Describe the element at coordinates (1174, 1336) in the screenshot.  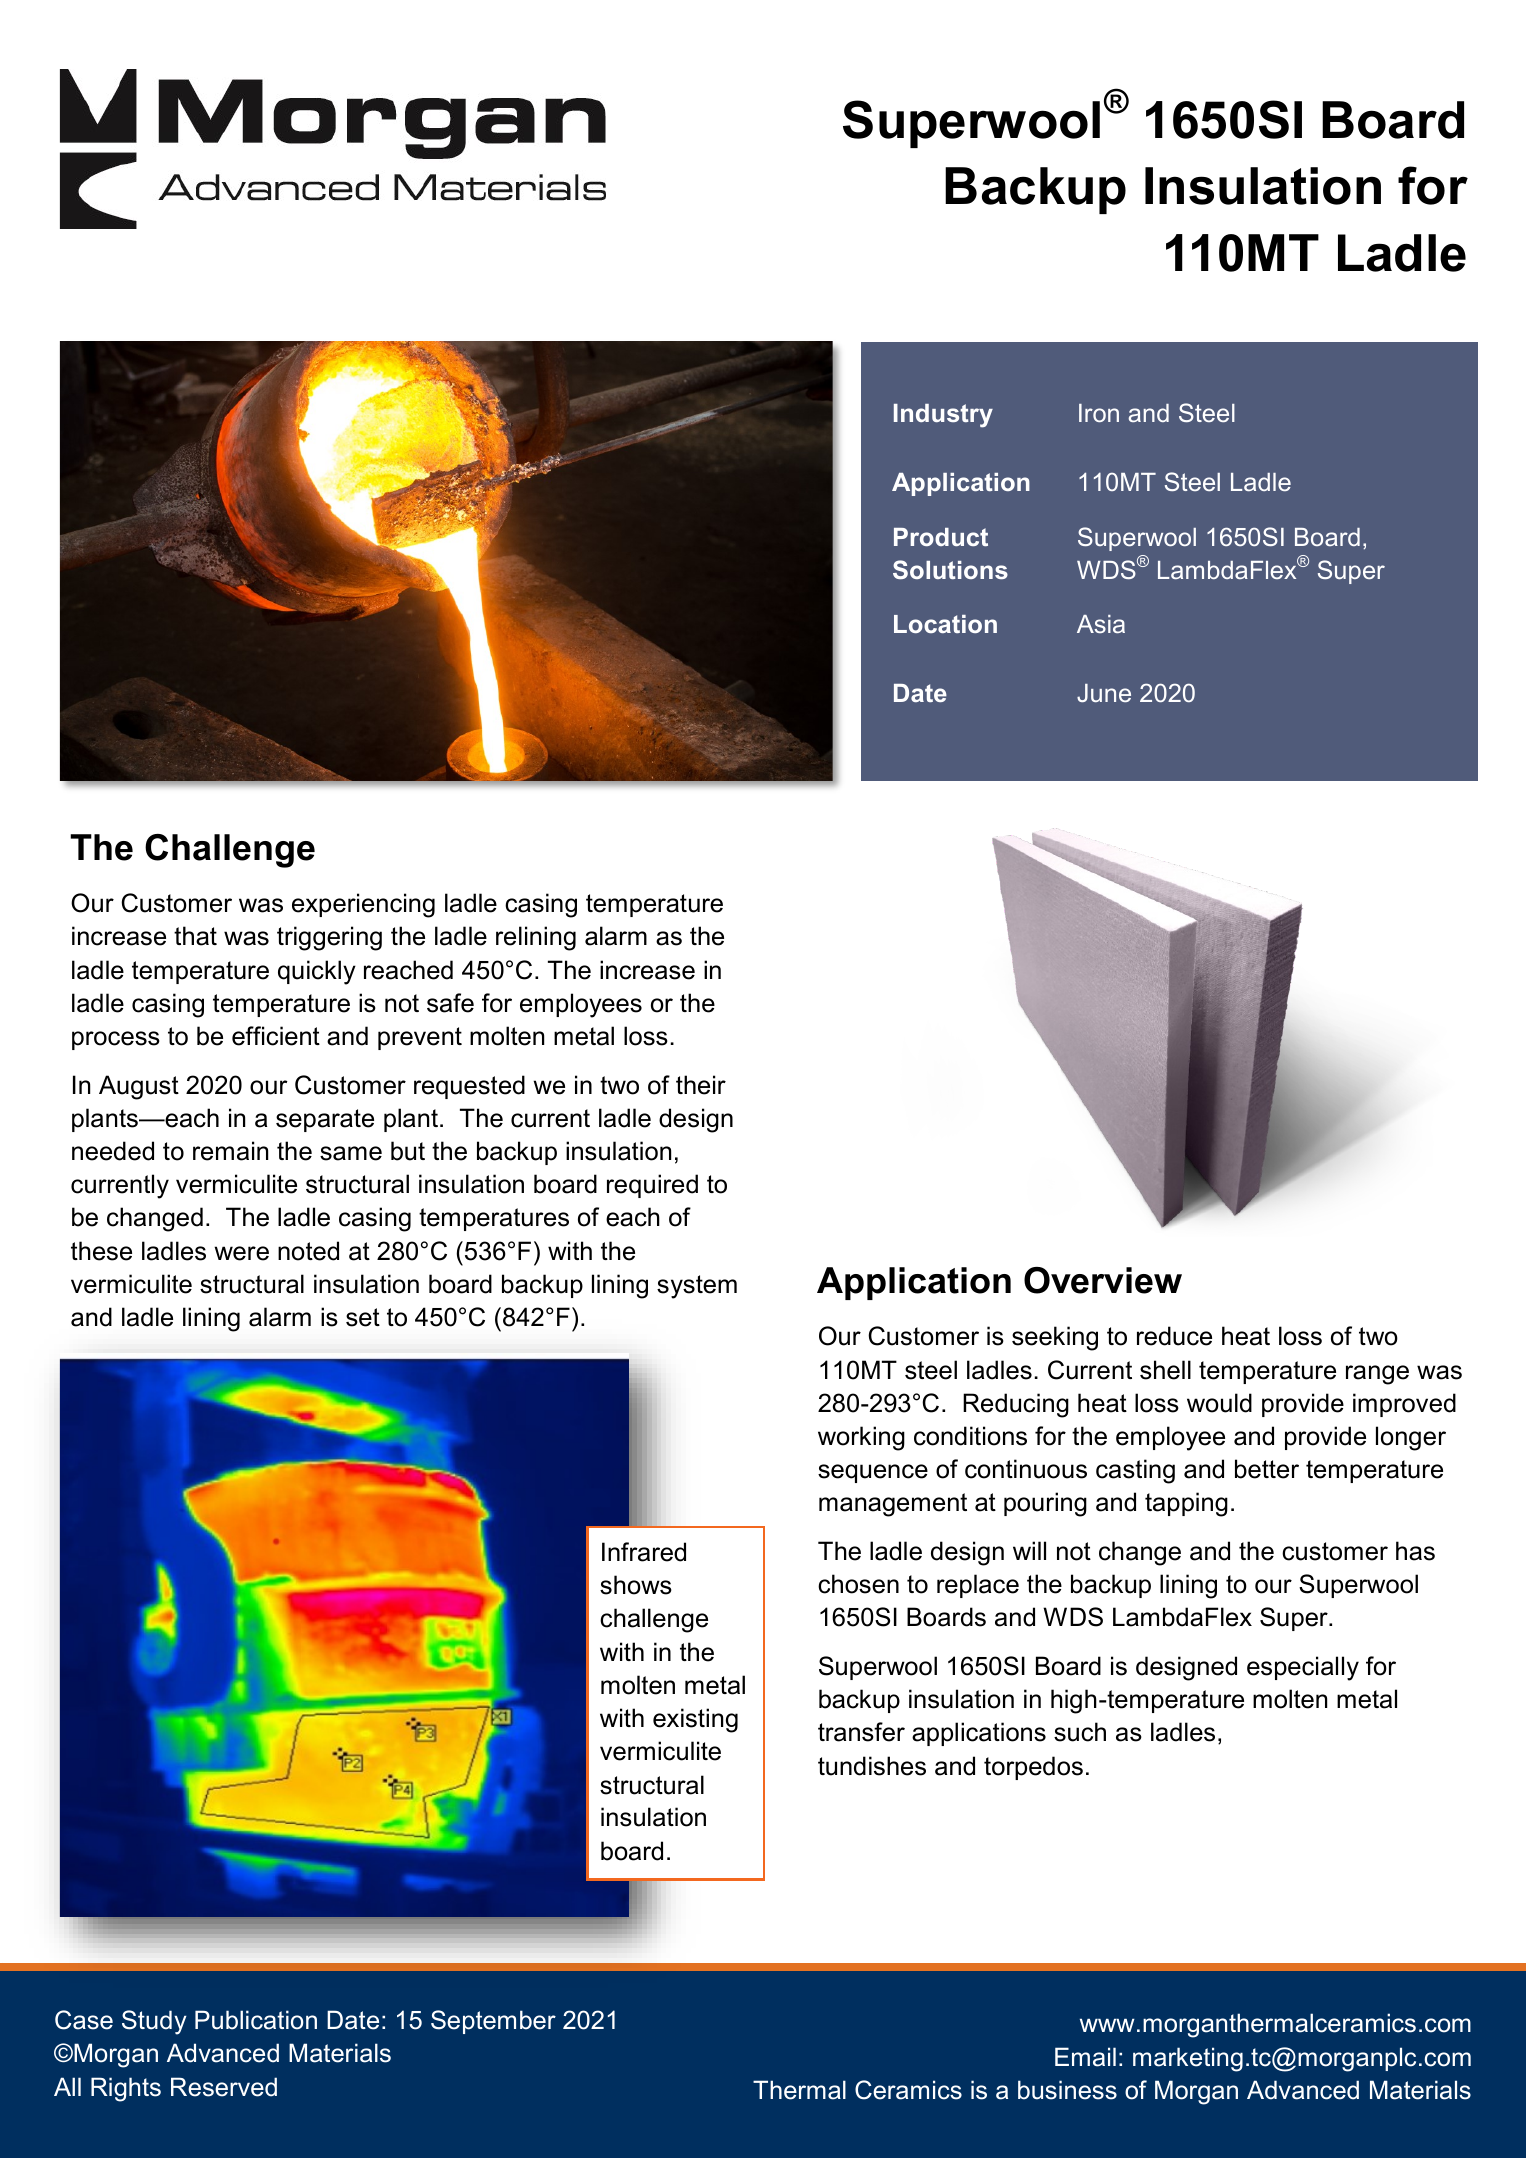
I see `reduce` at that location.
